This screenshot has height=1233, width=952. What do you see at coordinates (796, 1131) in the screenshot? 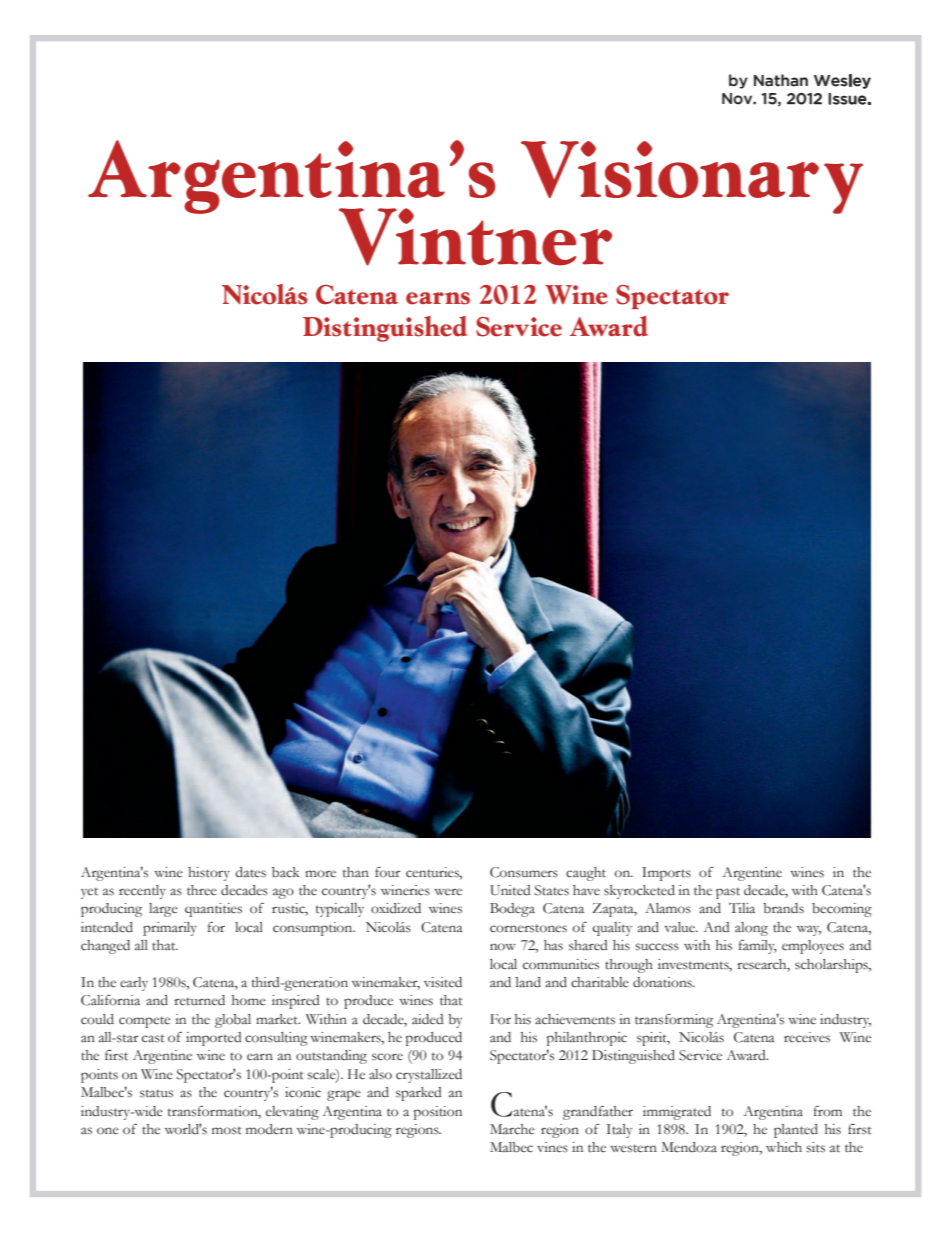
I see `planted` at bounding box center [796, 1131].
